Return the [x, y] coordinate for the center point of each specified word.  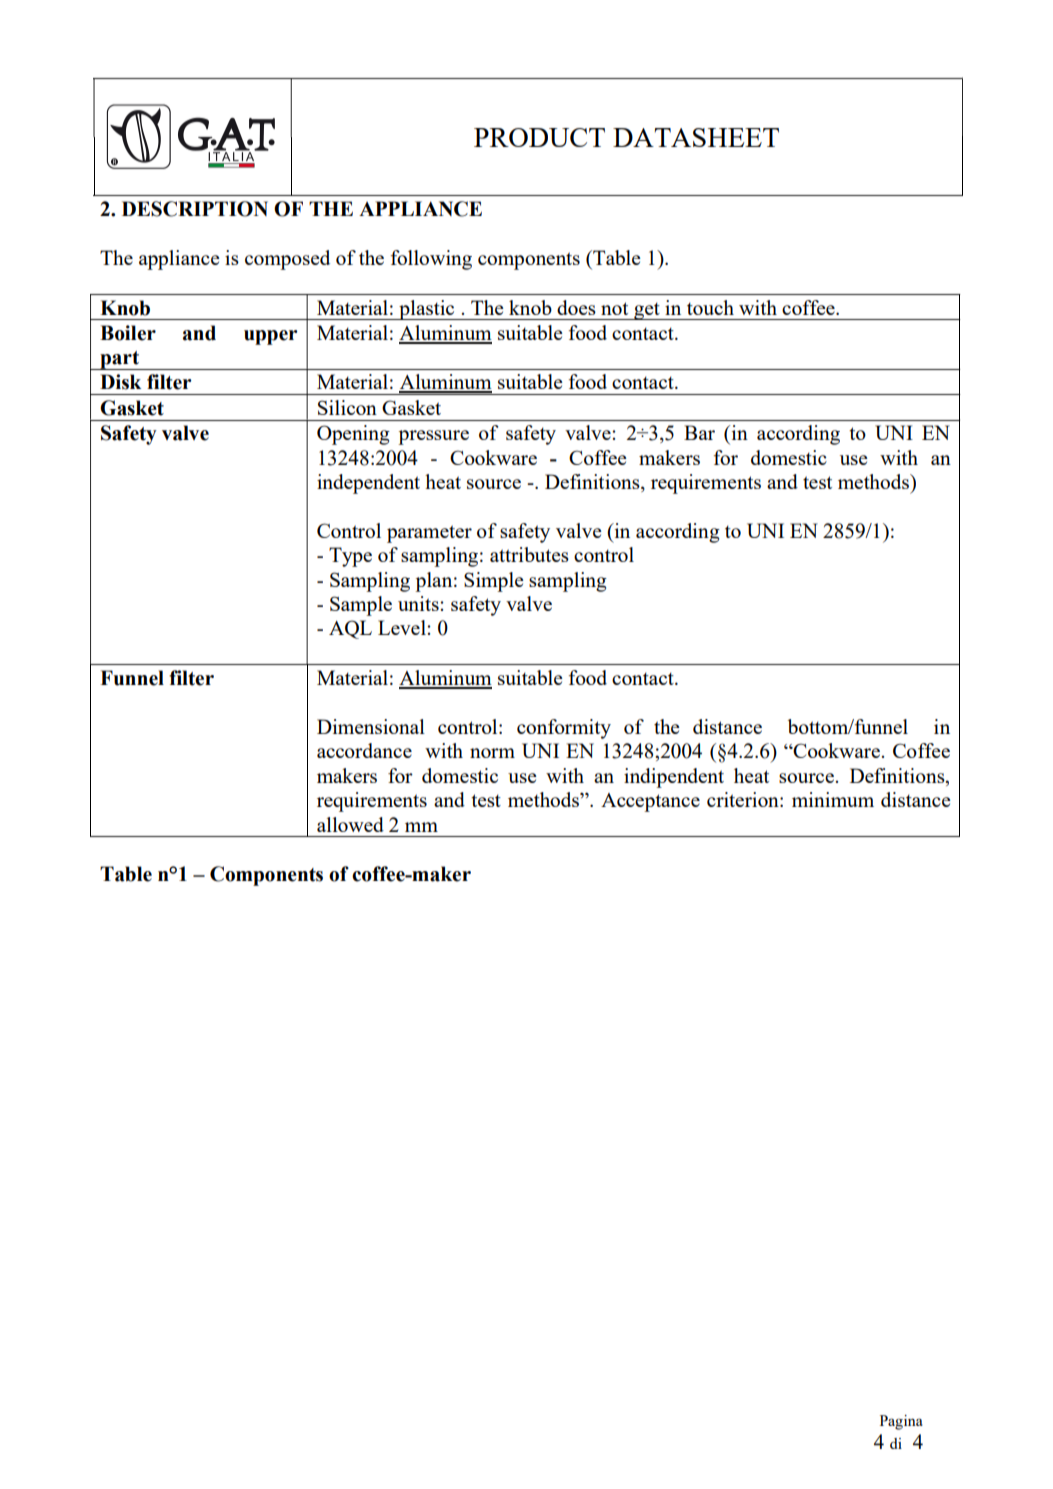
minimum [833, 799]
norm [492, 753]
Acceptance [650, 802]
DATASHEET [696, 137]
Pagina [901, 1422]
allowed [350, 824]
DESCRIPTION [195, 209]
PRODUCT [539, 137]
